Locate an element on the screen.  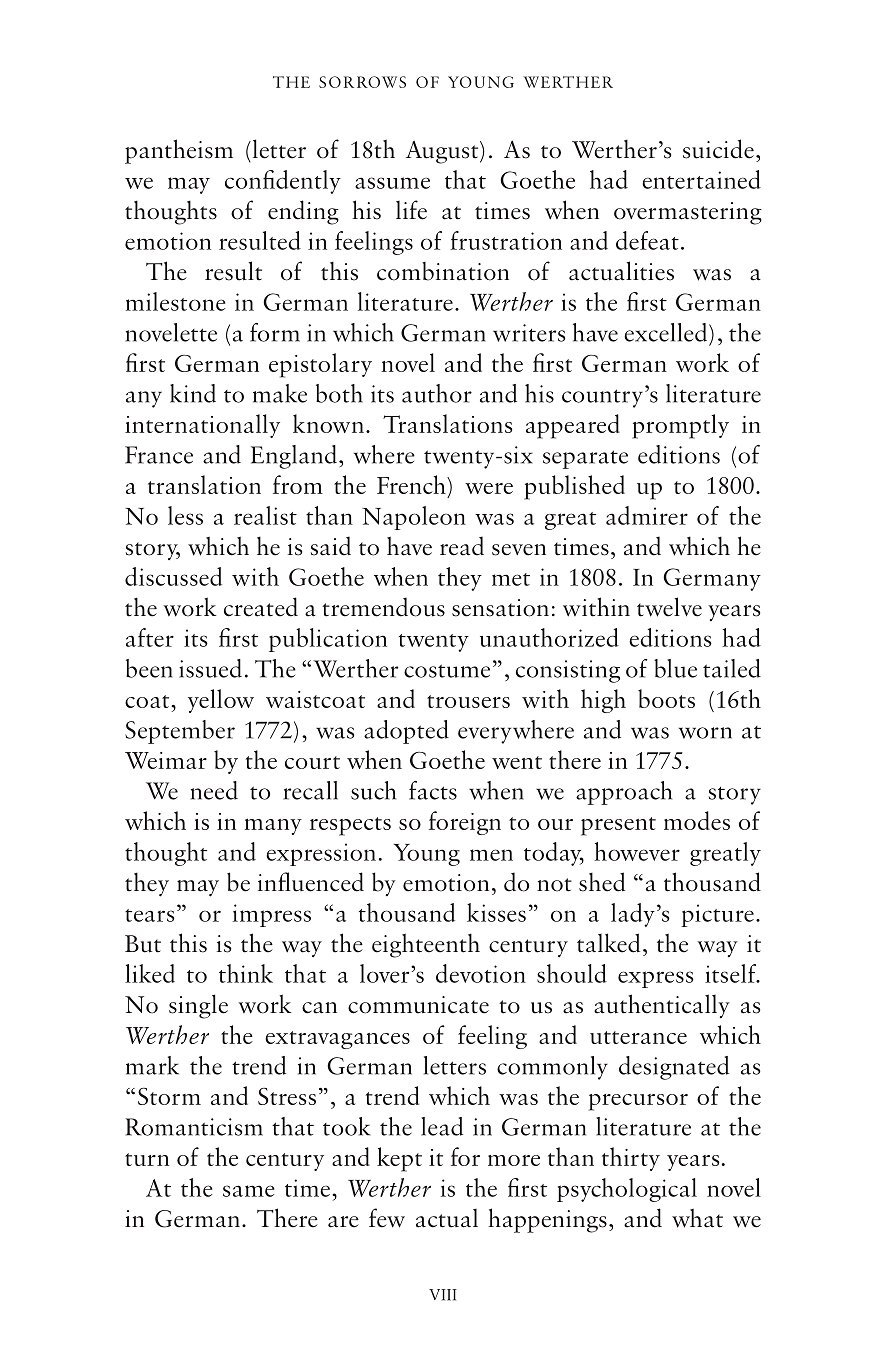
August is located at coordinates (443, 152).
